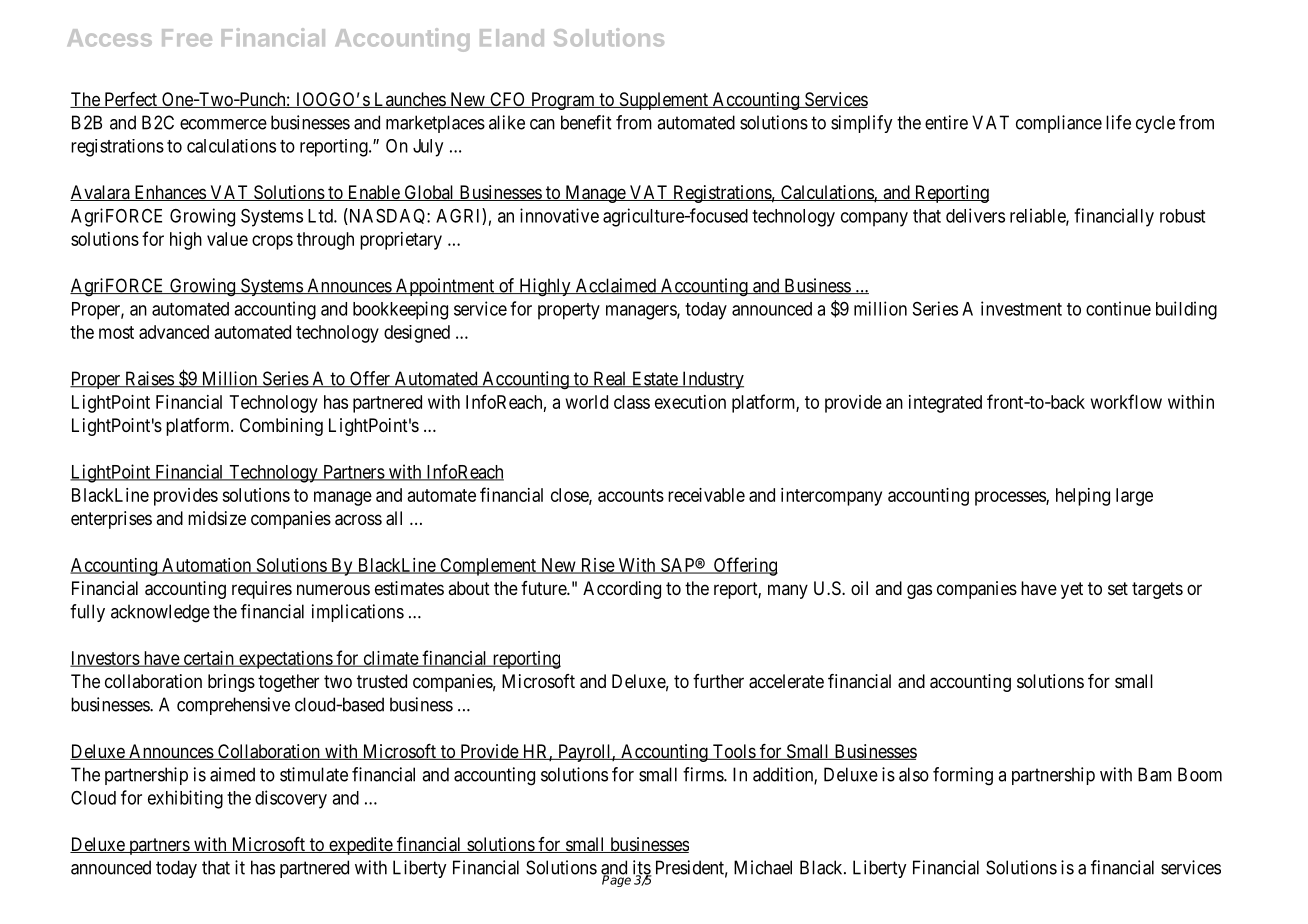 The image size is (1308, 924). I want to click on expedite, so click(360, 846).
